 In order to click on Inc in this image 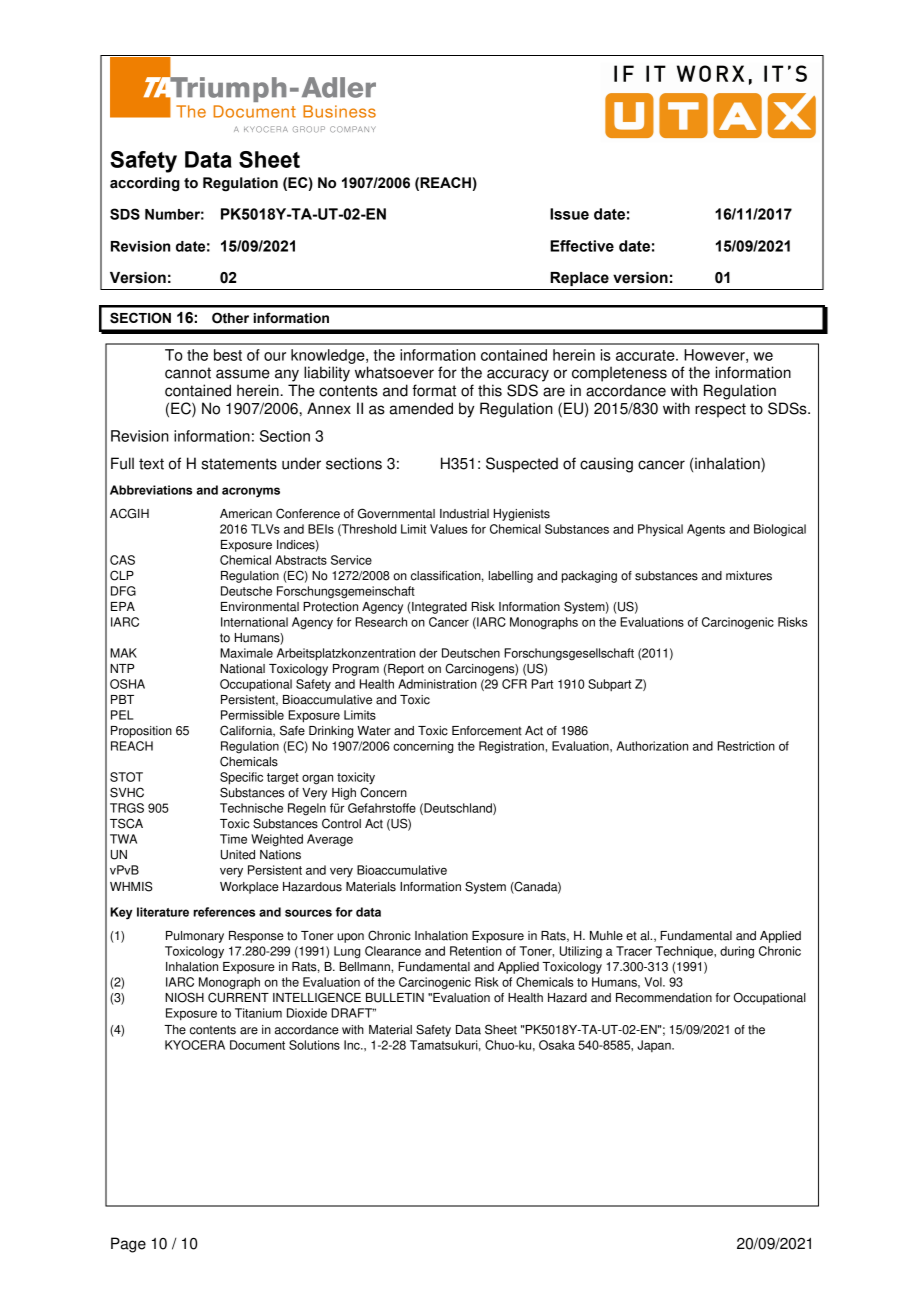, I will do `click(353, 1045)`.
